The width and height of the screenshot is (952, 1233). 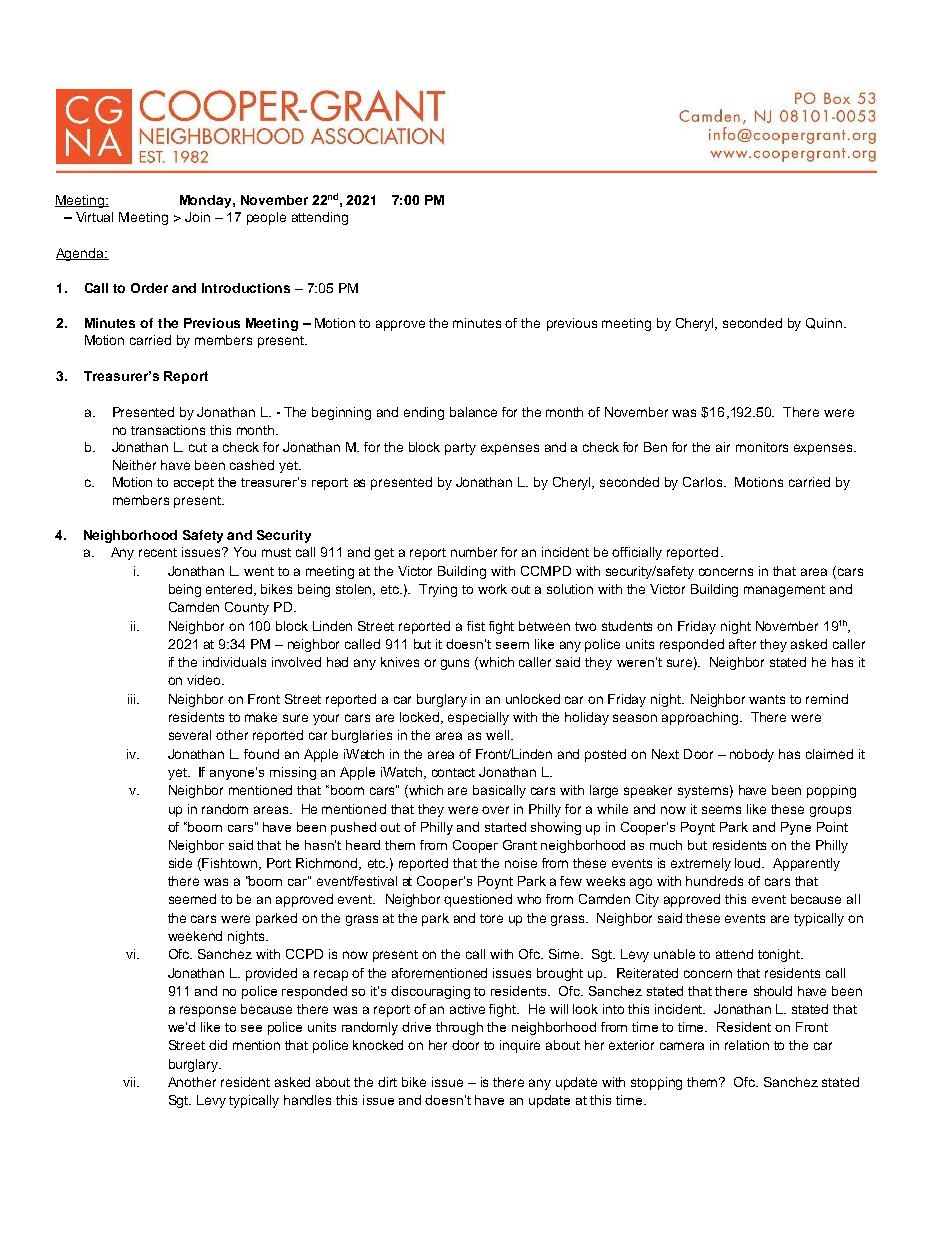 What do you see at coordinates (266, 218) in the screenshot?
I see `people` at bounding box center [266, 218].
